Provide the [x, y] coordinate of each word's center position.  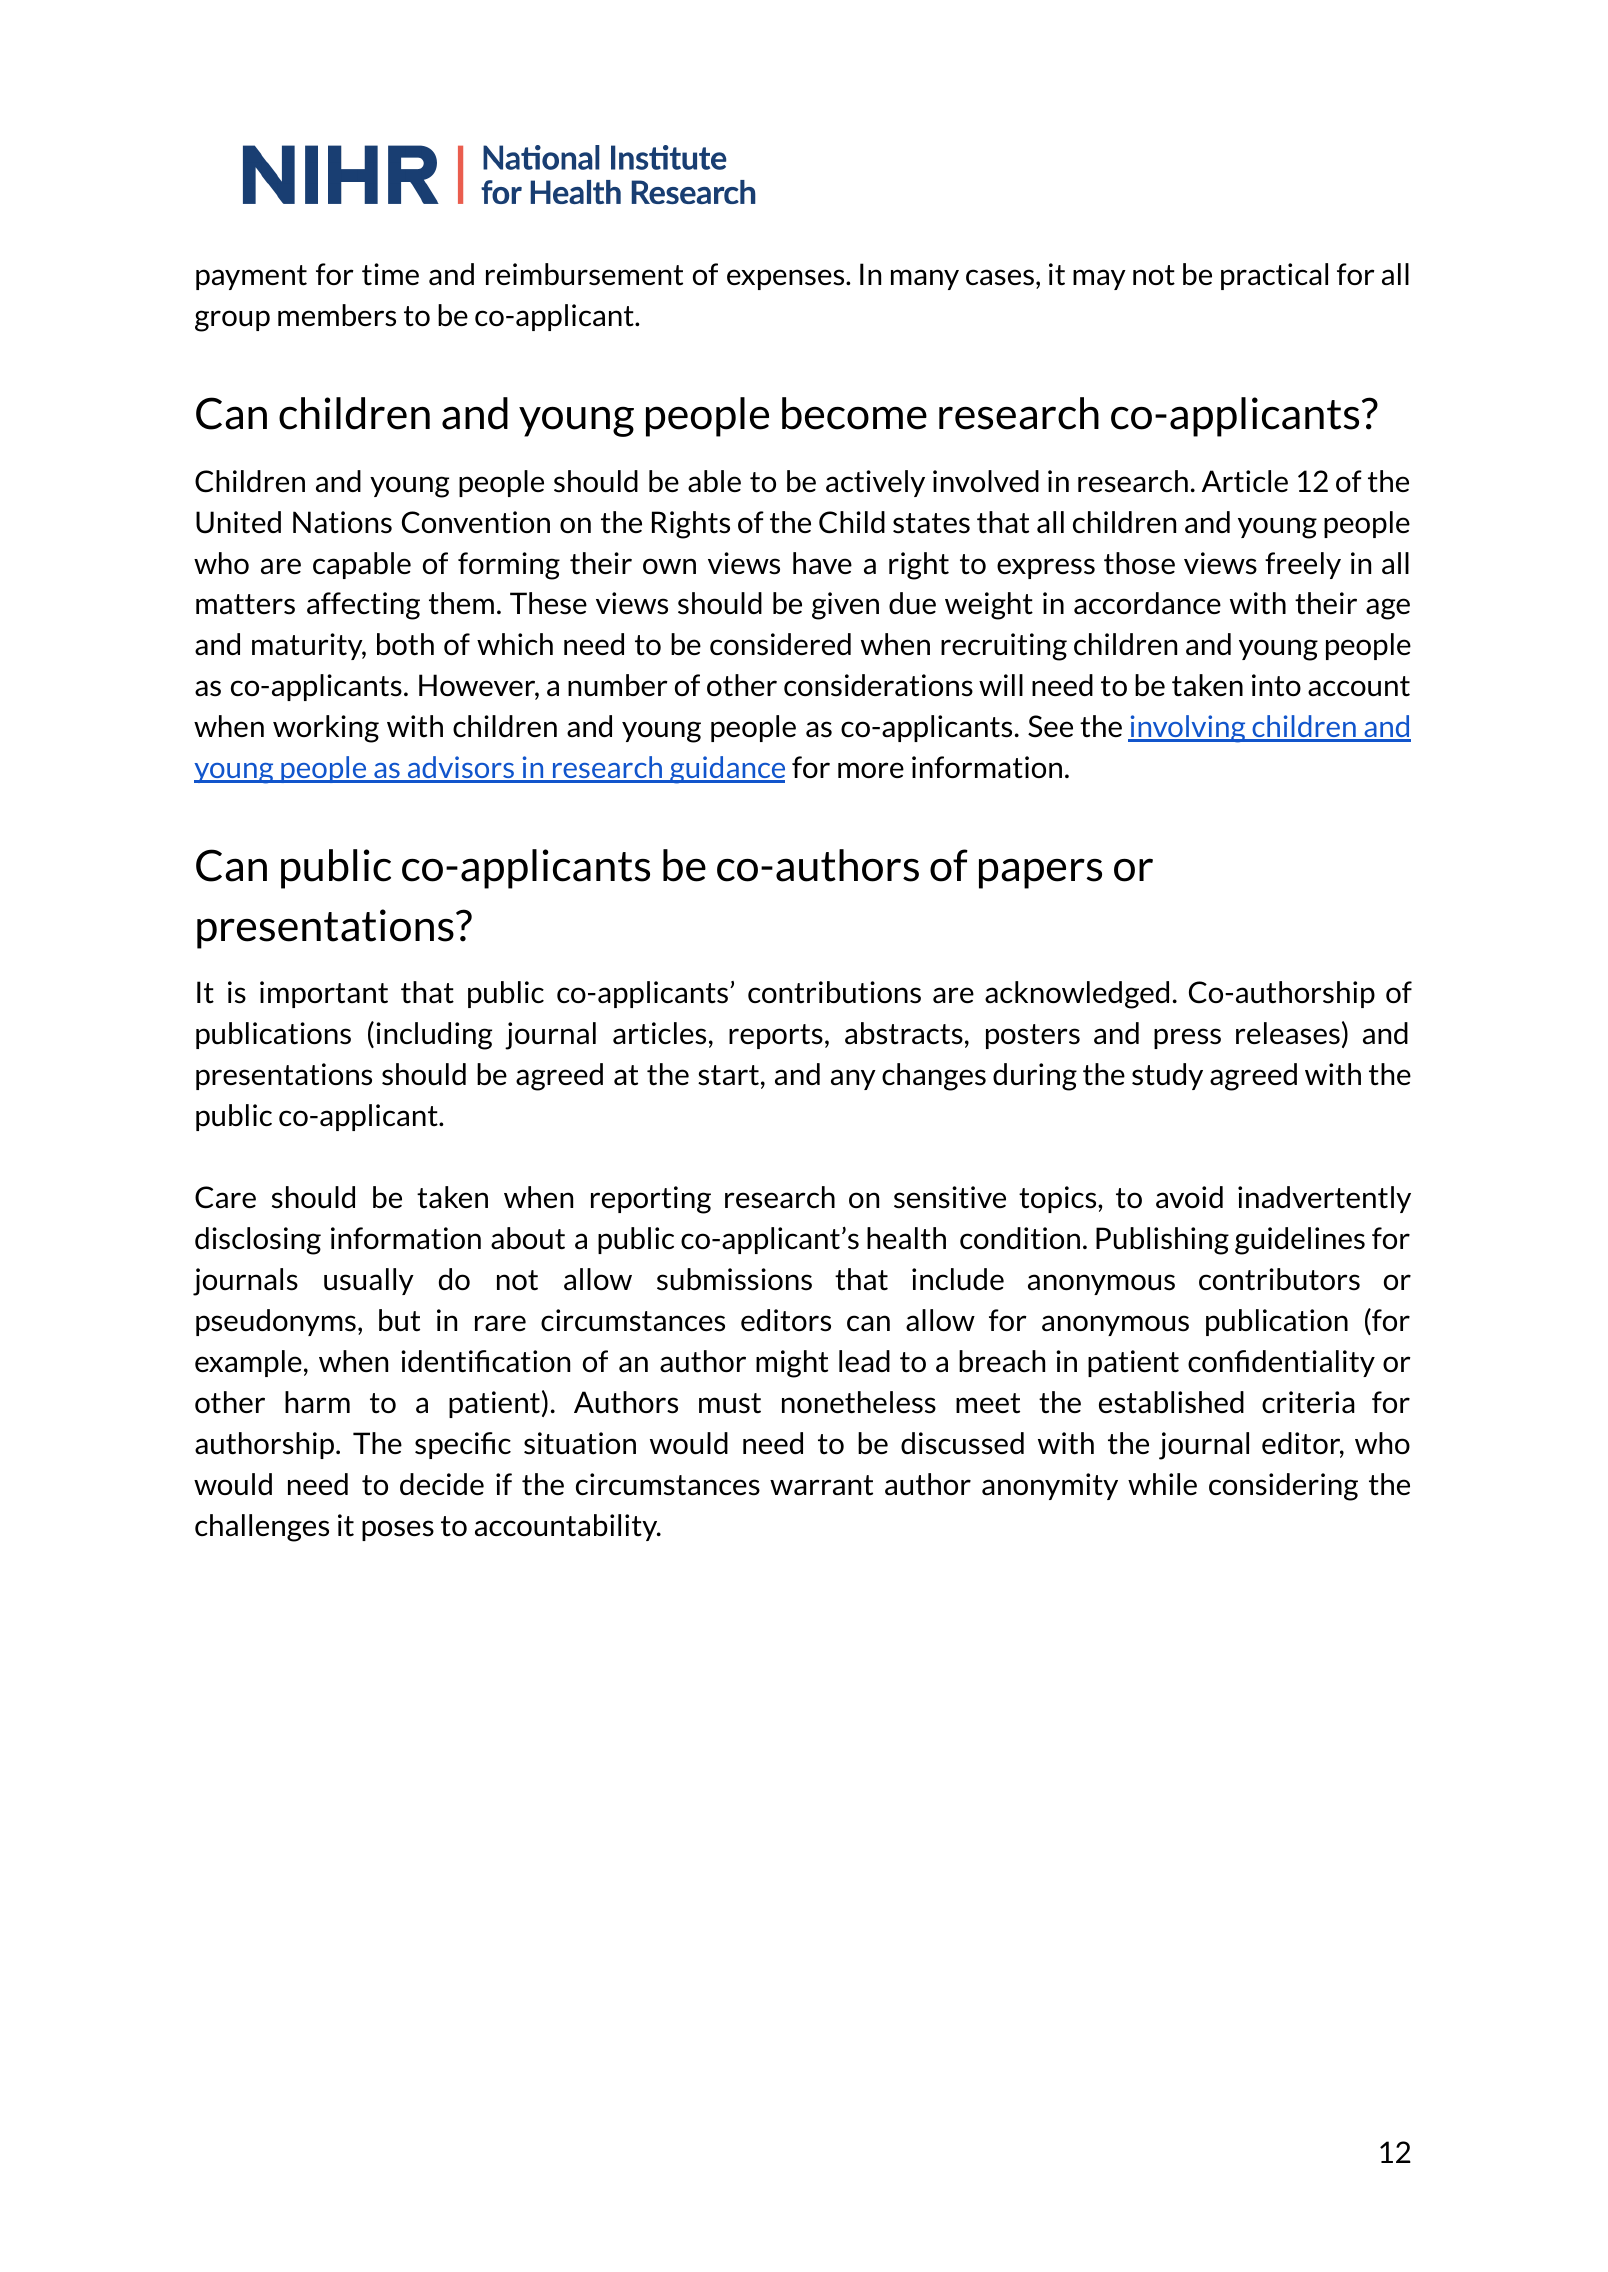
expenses [787, 279]
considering [1283, 1487]
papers [1040, 873]
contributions [834, 992]
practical [1274, 276]
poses [398, 1530]
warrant [821, 1485]
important [324, 994]
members [337, 315]
